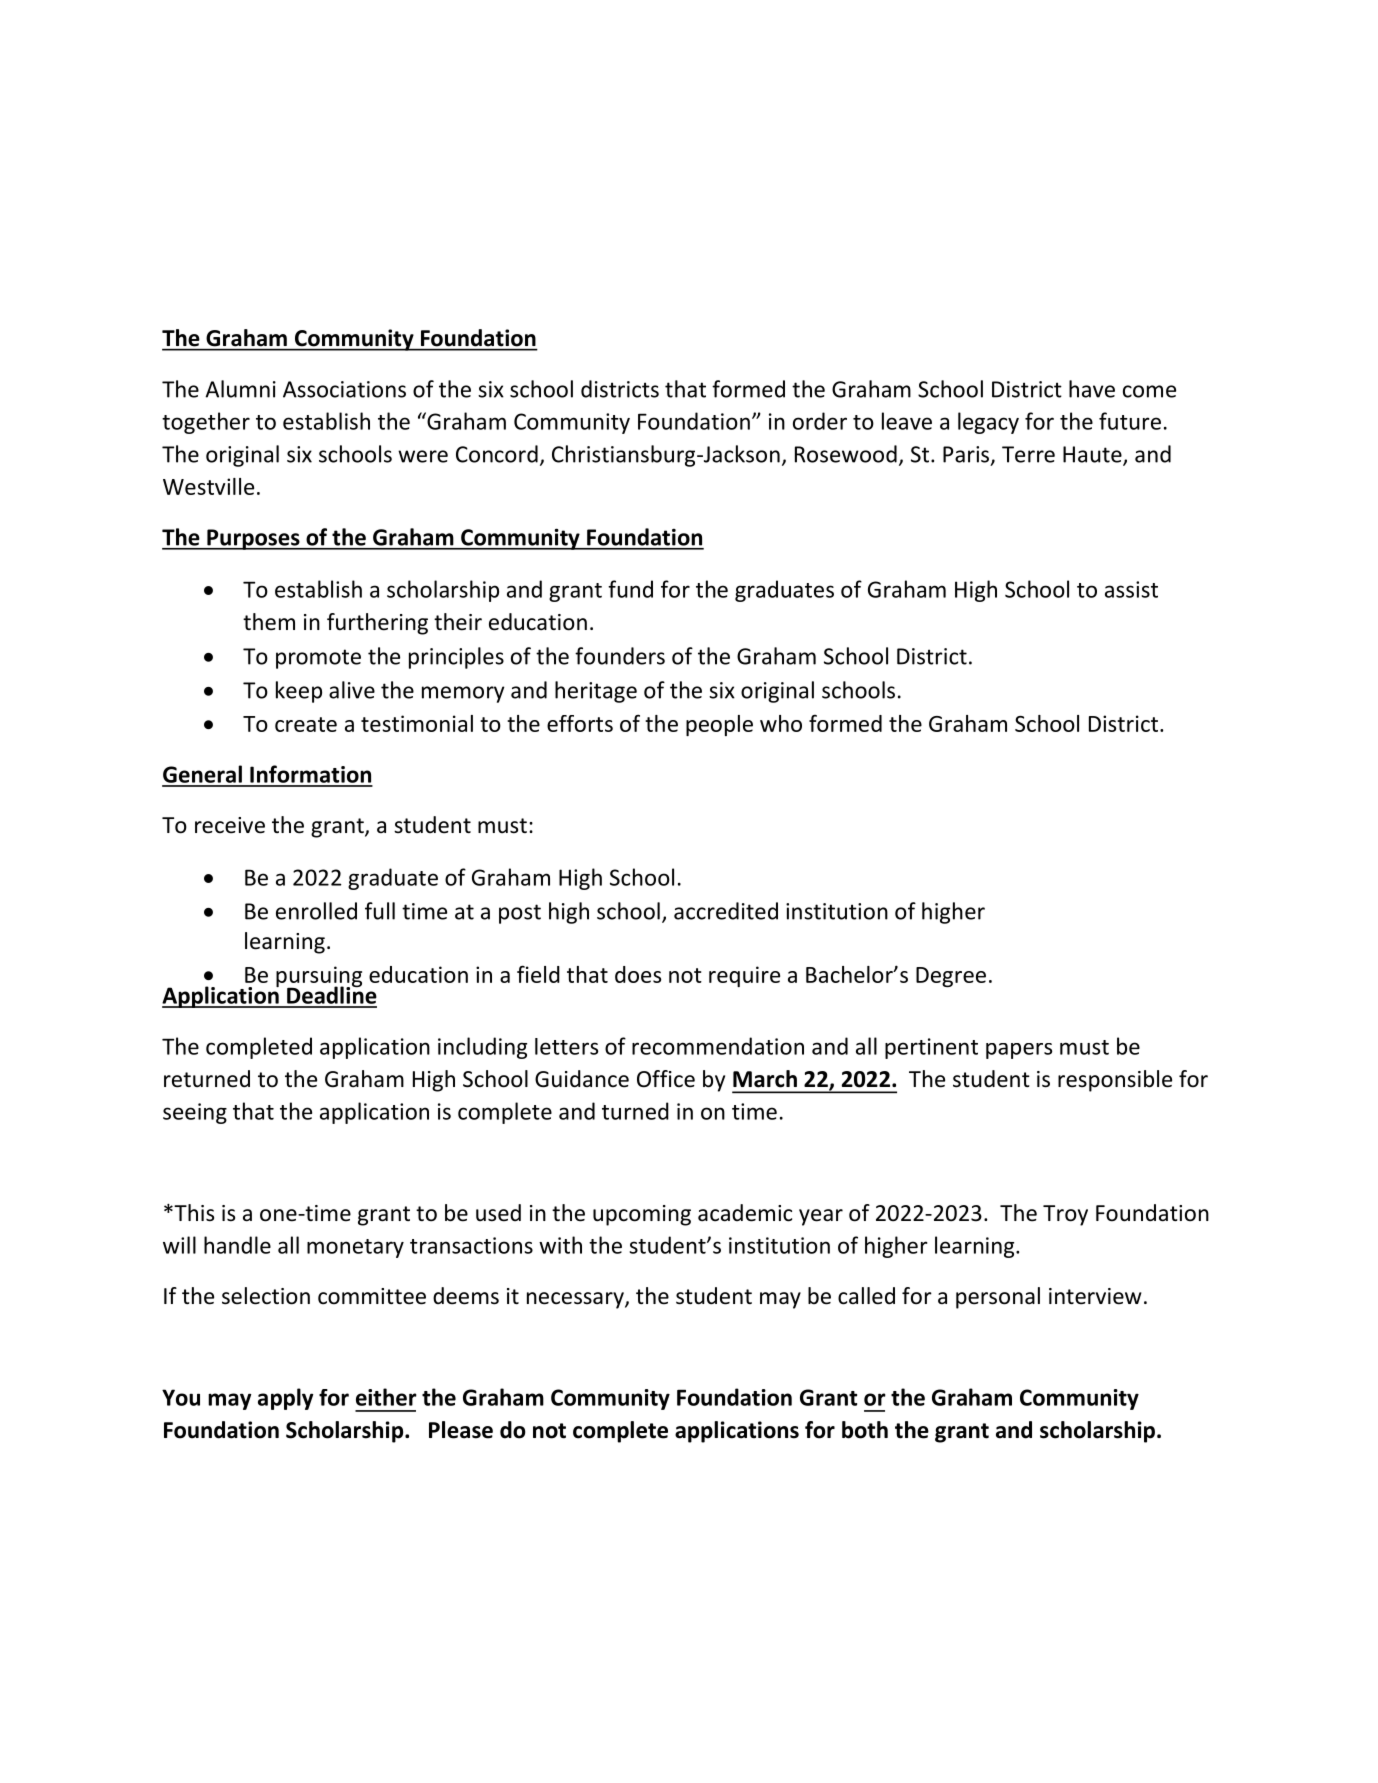 The height and width of the screenshot is (1783, 1378). I want to click on necessary, so click(576, 1300).
